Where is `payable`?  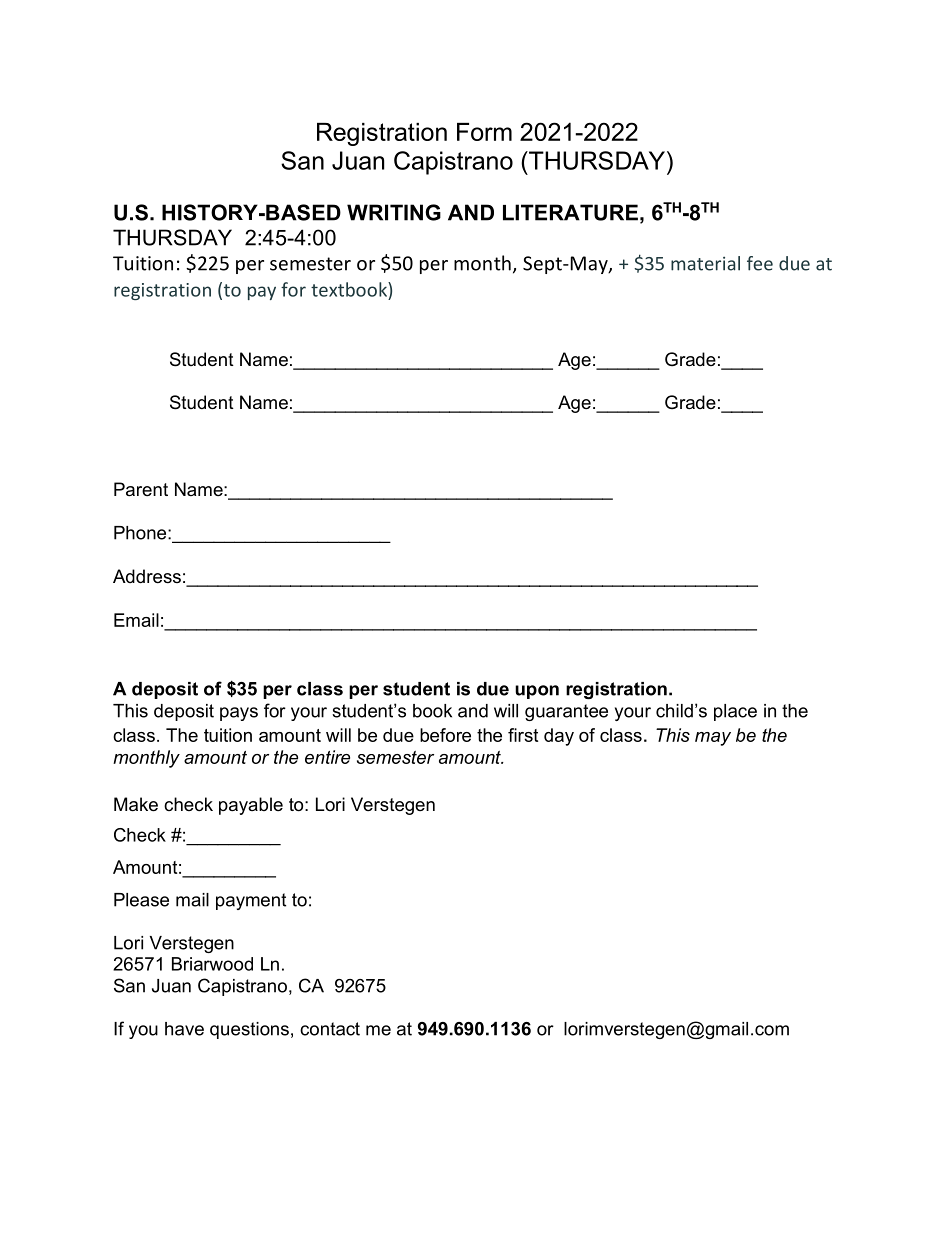
payable is located at coordinates (251, 806).
